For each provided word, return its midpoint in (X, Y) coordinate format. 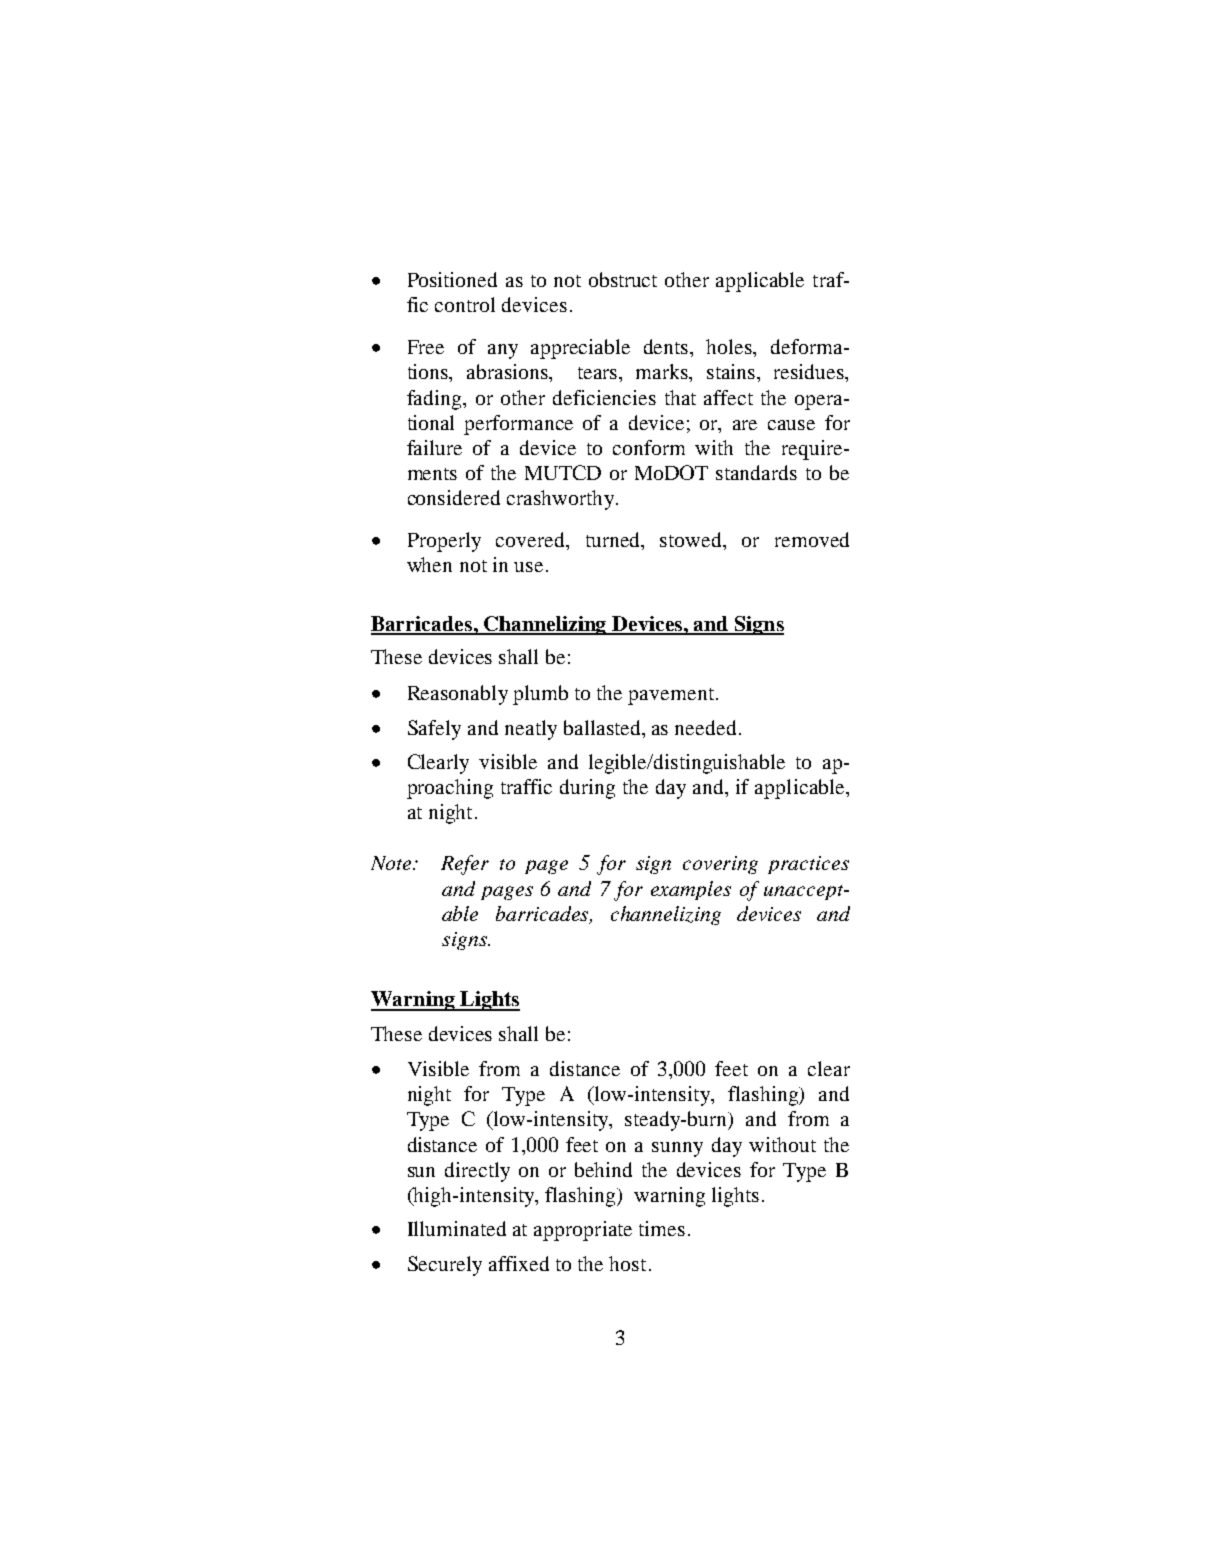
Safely (434, 730)
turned (614, 539)
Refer (465, 865)
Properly (444, 542)
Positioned (452, 279)
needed (705, 727)
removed (812, 539)
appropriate (583, 1231)
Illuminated (457, 1228)
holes (730, 348)
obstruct (623, 279)
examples (691, 890)
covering (720, 865)
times (662, 1228)
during (587, 789)
